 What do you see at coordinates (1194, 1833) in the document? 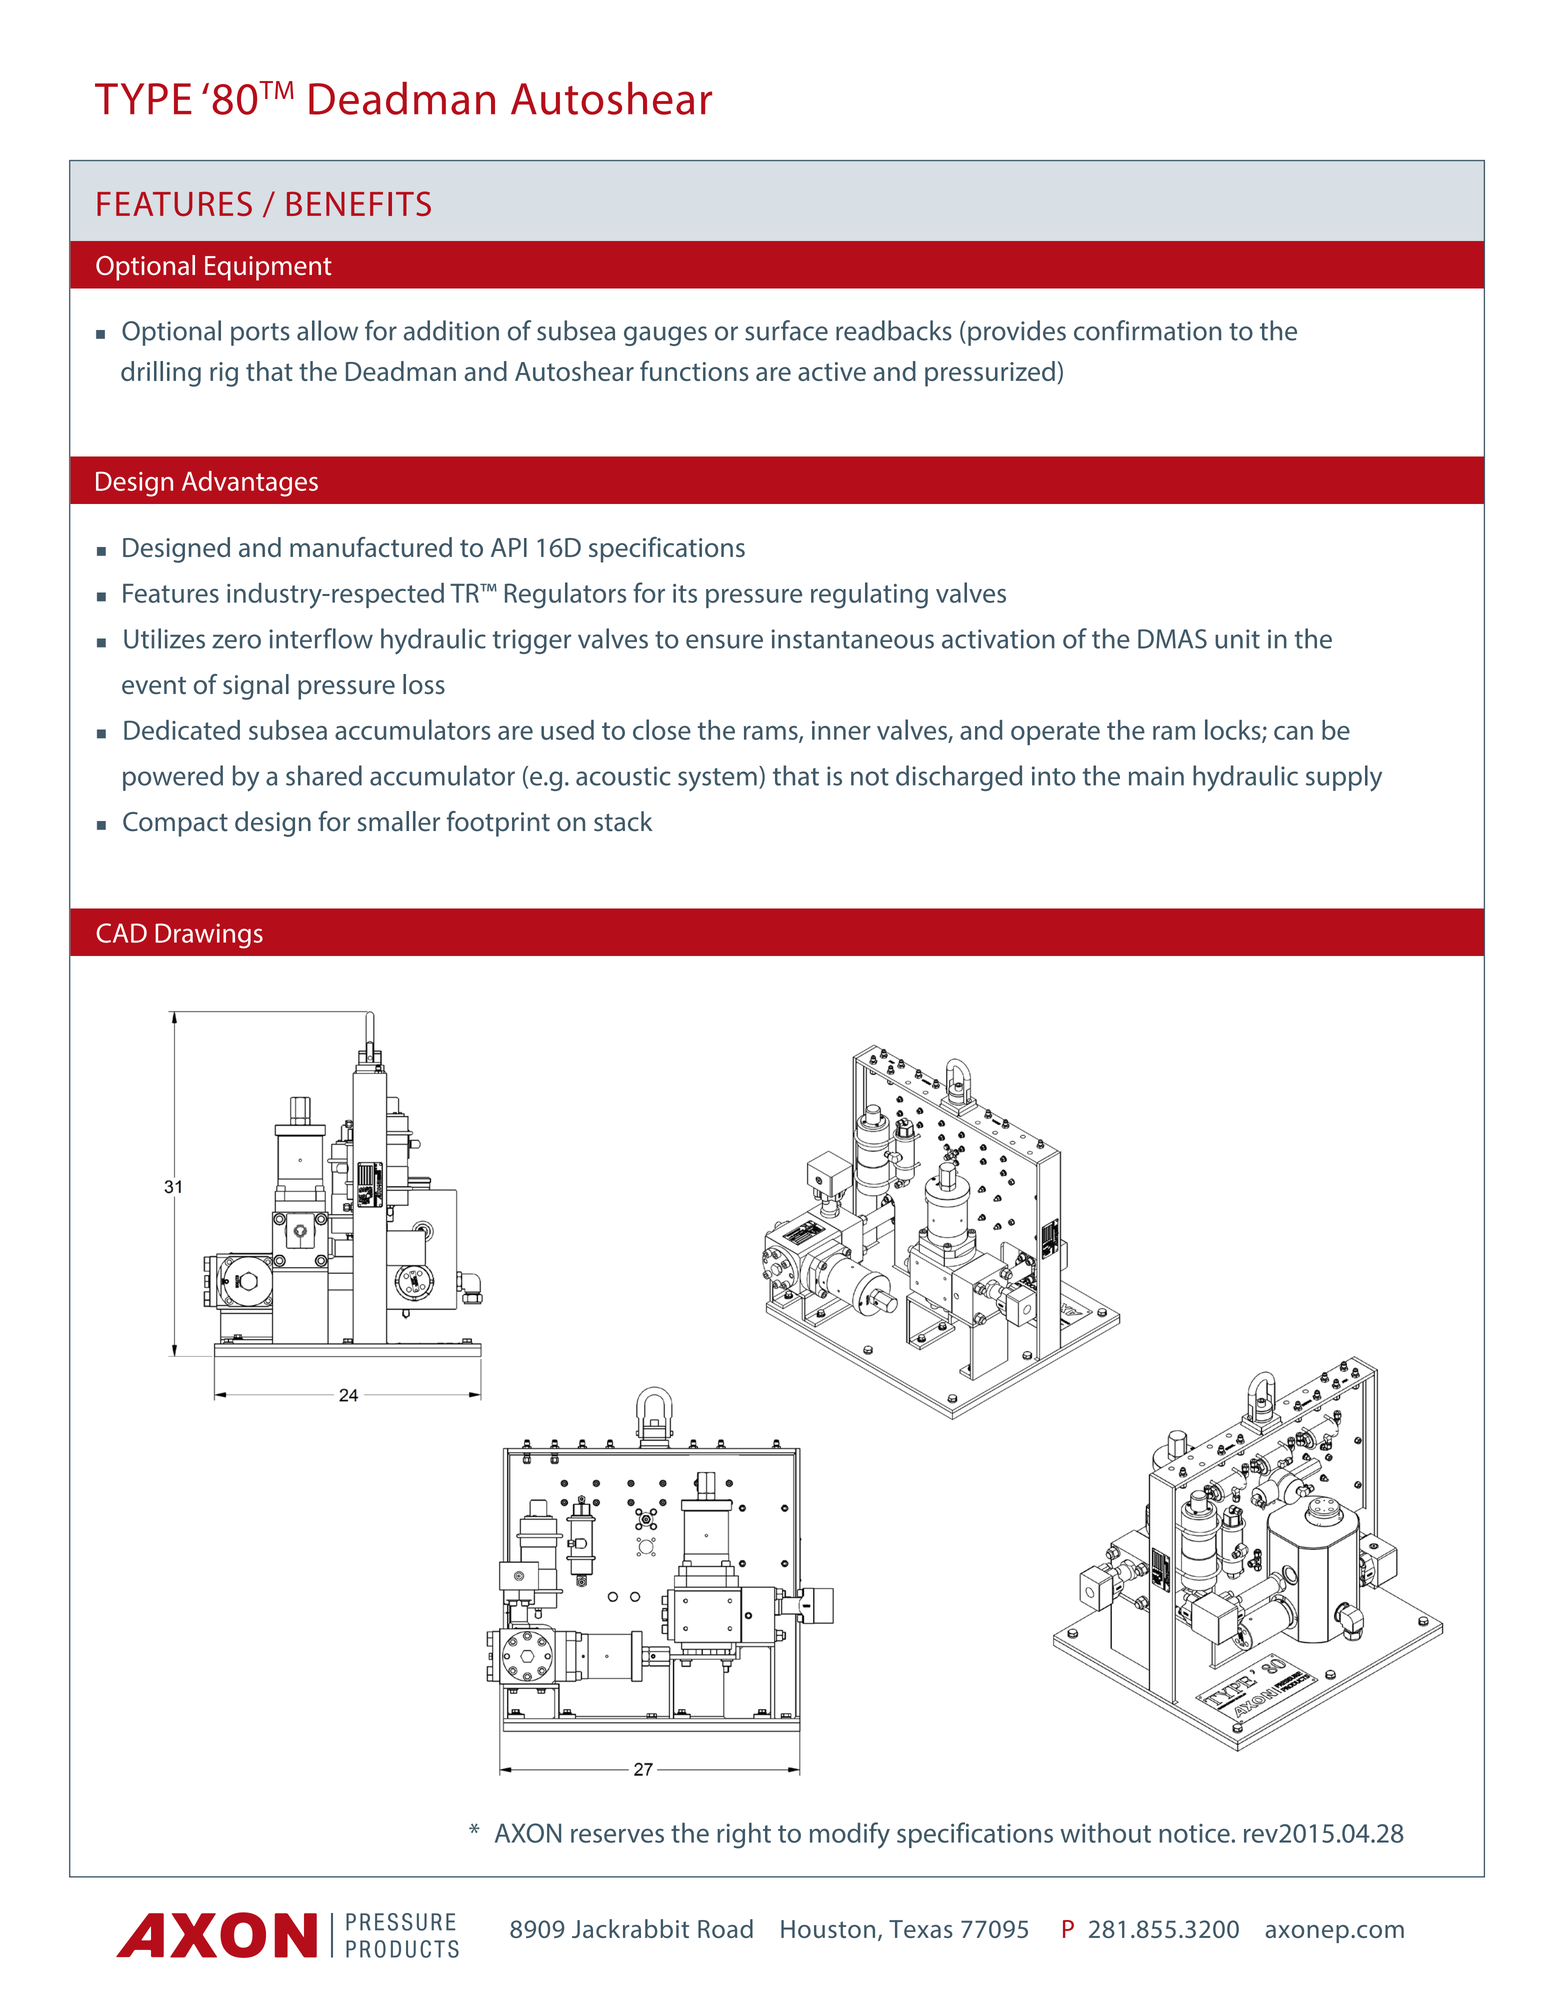
I see `notice` at bounding box center [1194, 1833].
